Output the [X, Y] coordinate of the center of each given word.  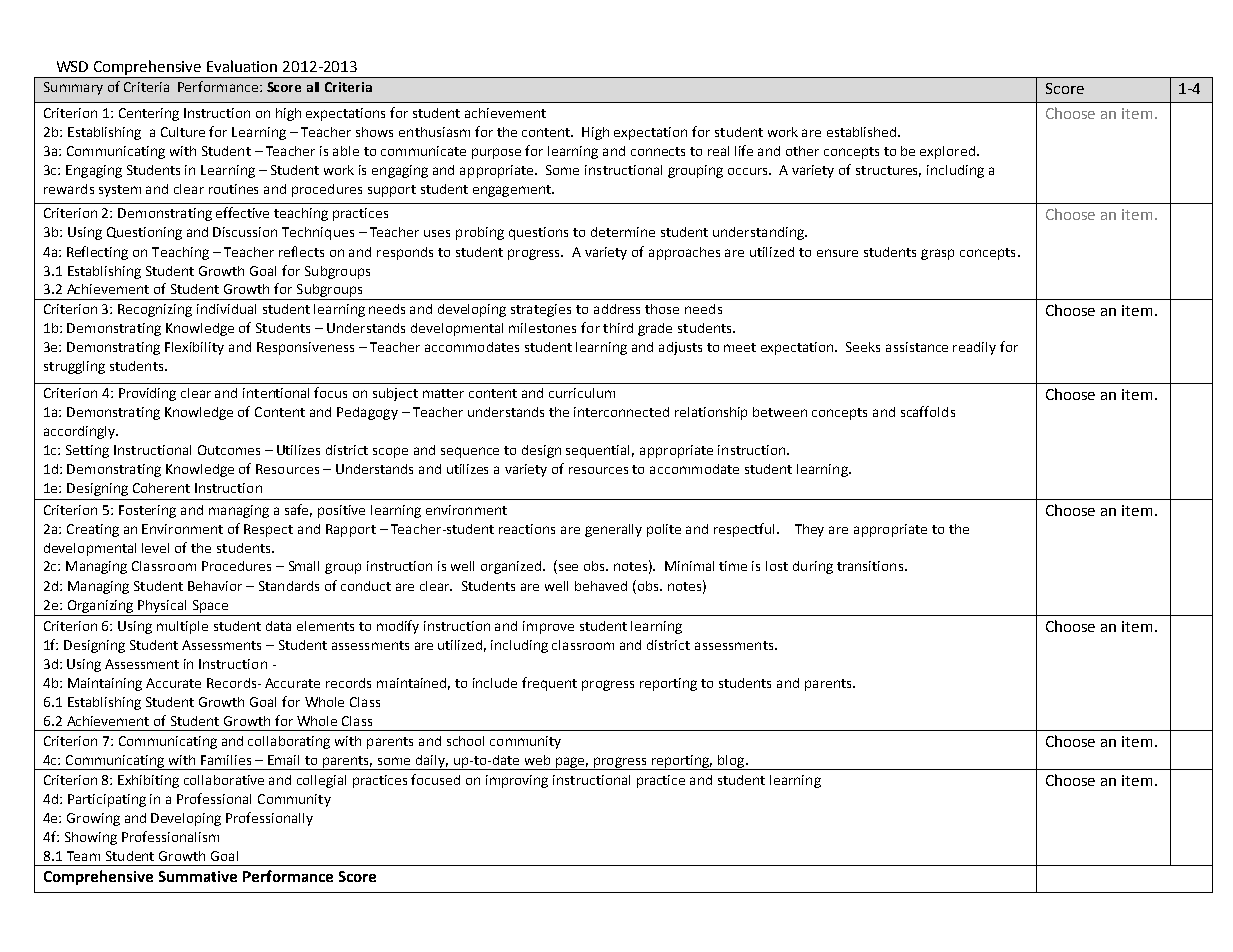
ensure [837, 253]
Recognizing [155, 310]
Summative [198, 876]
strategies [541, 310]
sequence [470, 452]
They [809, 530]
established [863, 132]
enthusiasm [434, 132]
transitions [871, 566]
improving [517, 781]
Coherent [161, 488]
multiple [182, 627]
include [495, 683]
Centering [149, 114]
